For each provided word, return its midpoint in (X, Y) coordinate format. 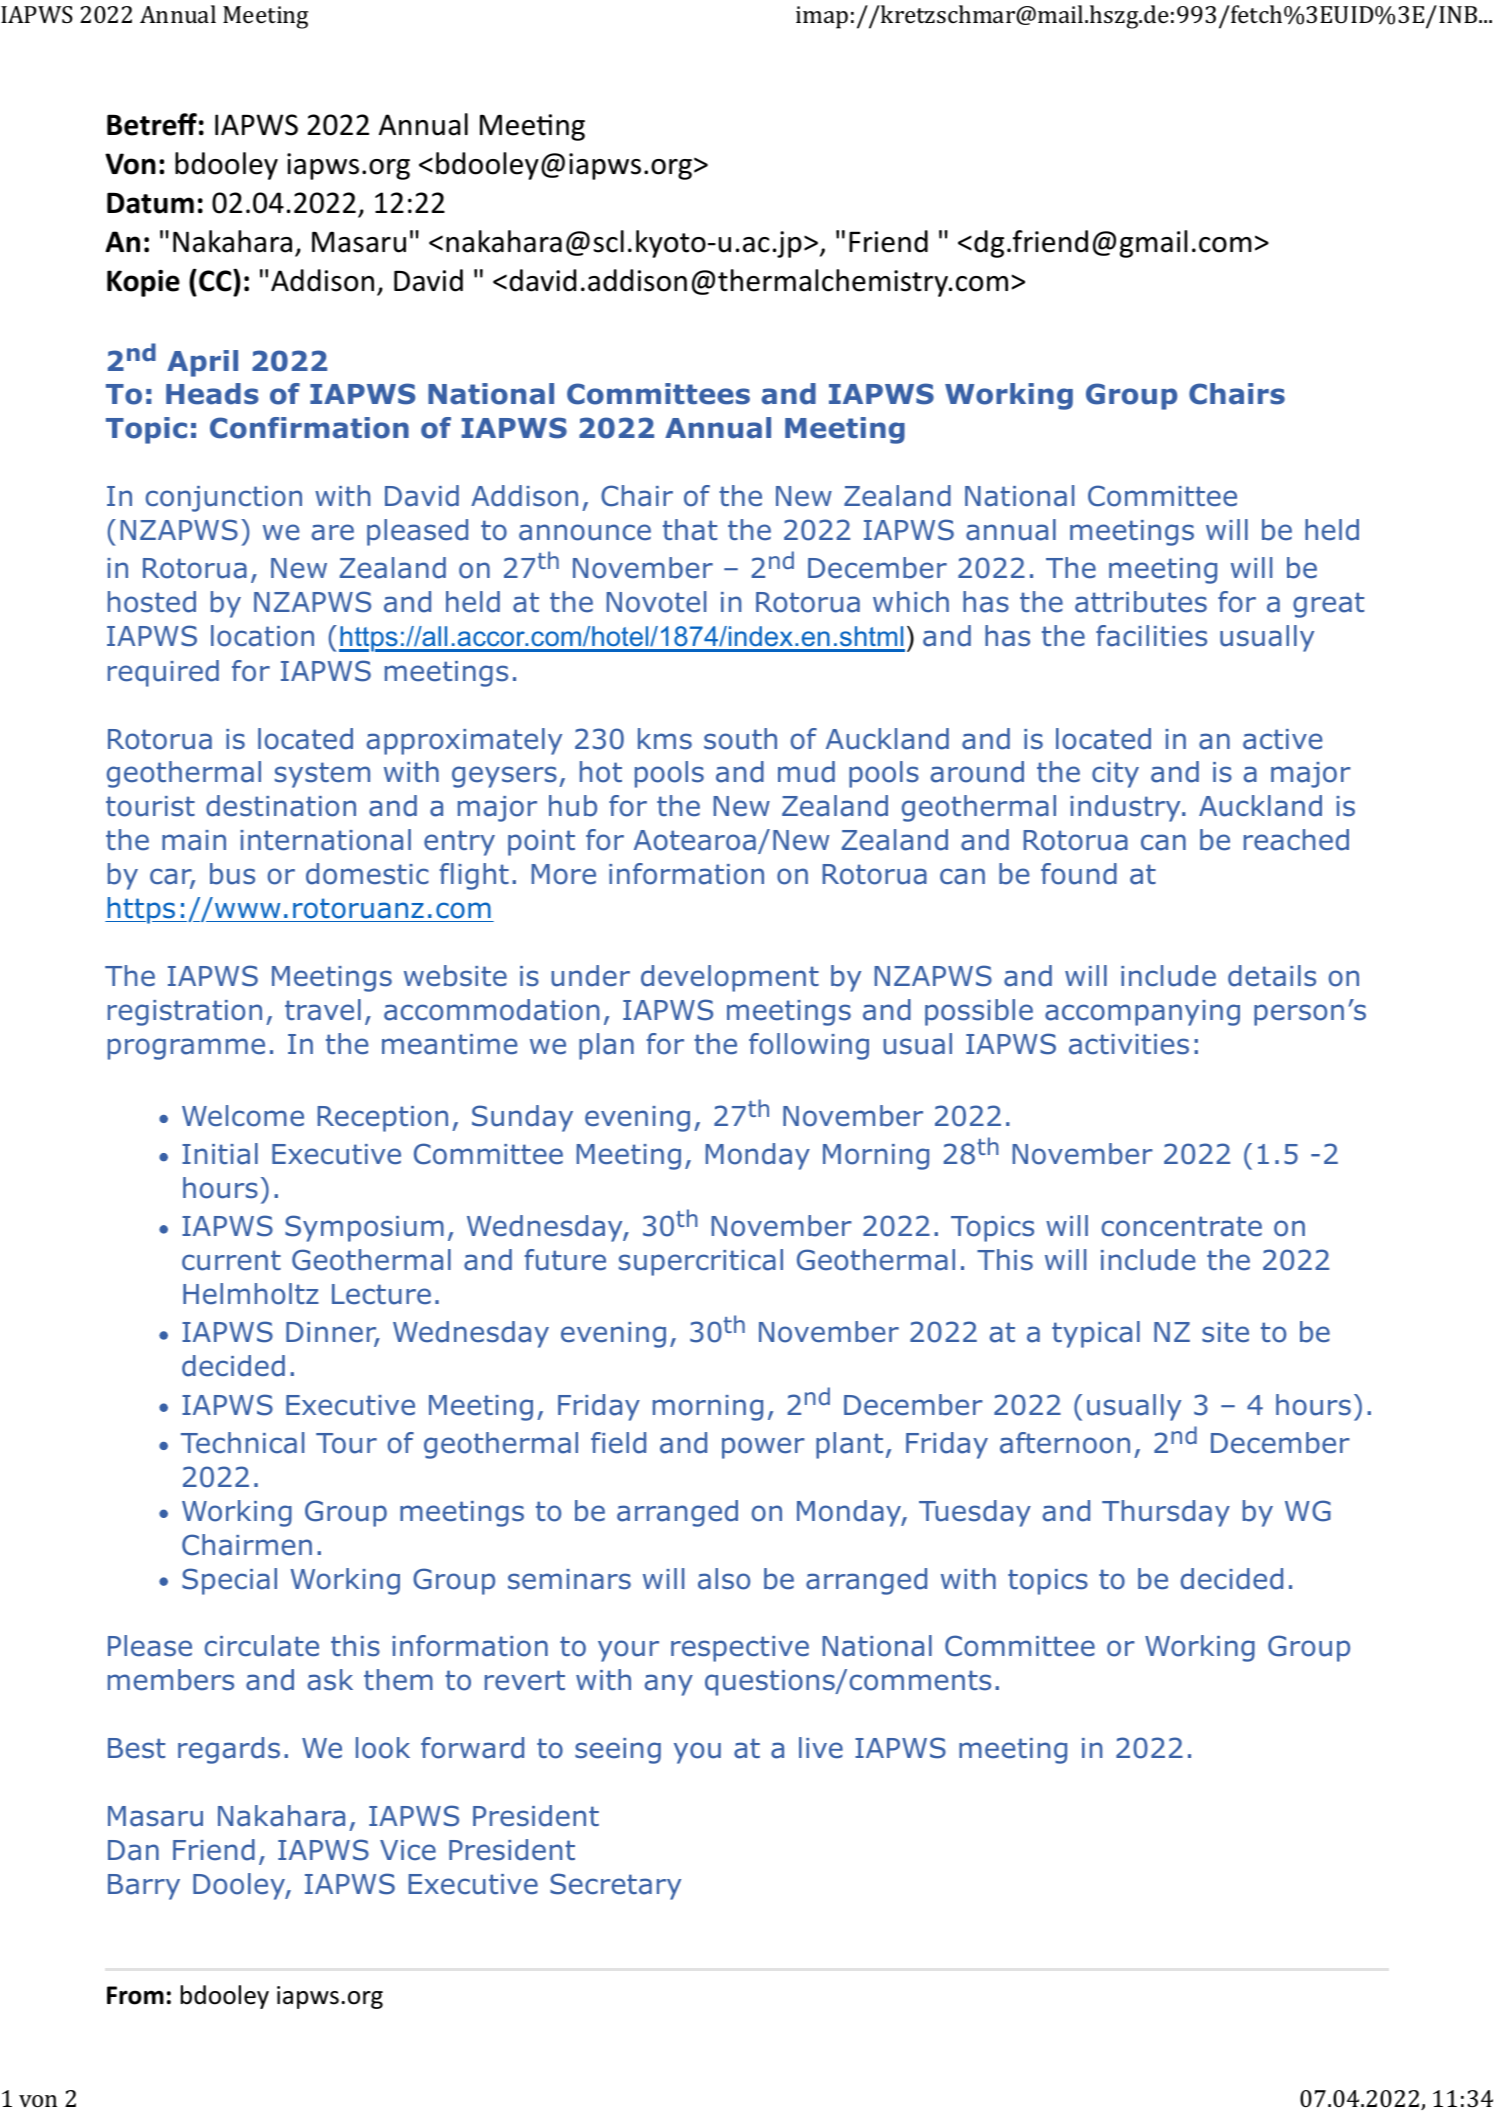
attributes (1141, 602)
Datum (150, 203)
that (690, 530)
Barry (144, 1887)
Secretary (615, 1886)
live (821, 1748)
